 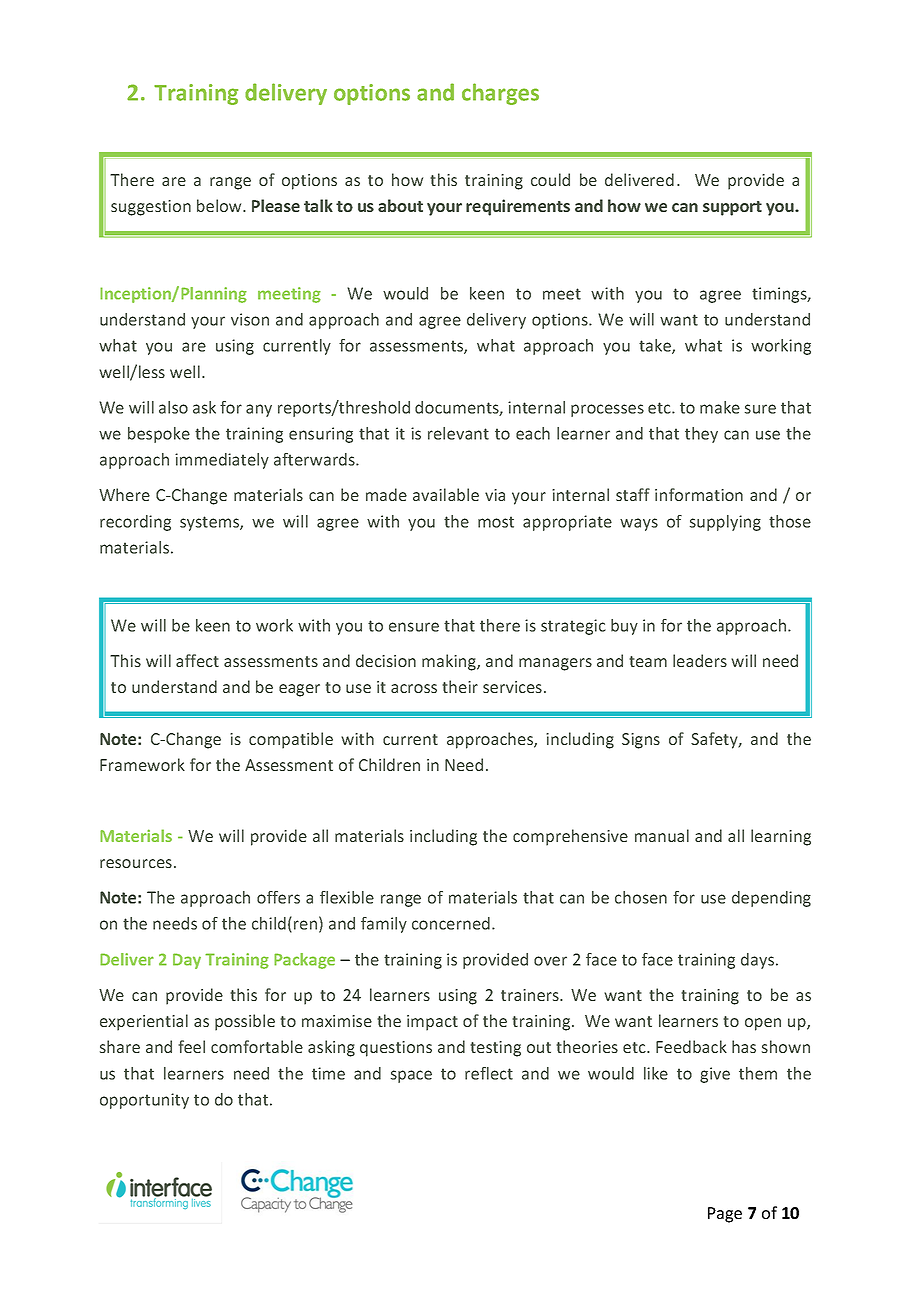 I want to click on support, so click(x=732, y=208).
